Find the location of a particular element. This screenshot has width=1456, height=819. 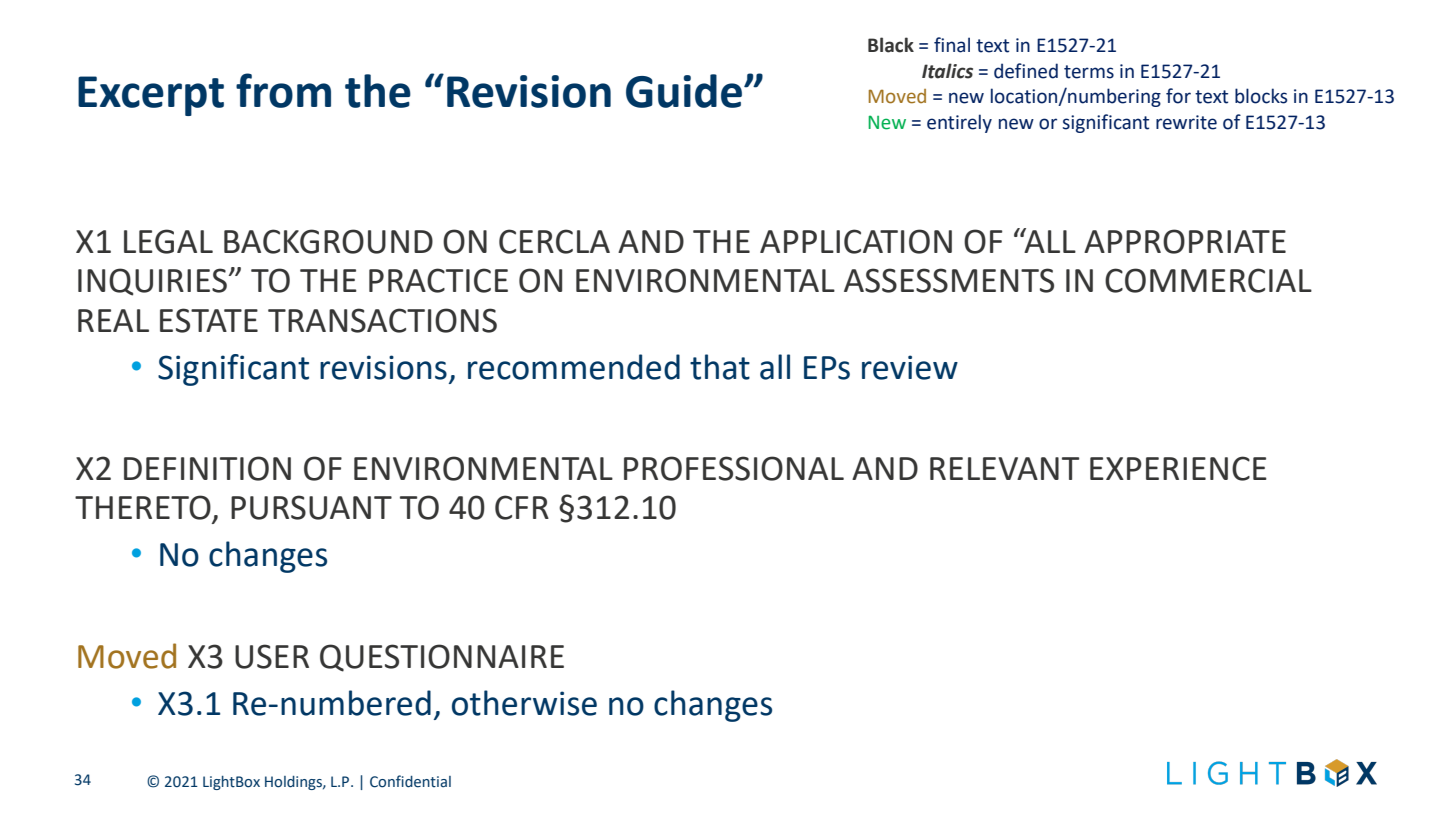

DEFINITION is located at coordinates (207, 468).
